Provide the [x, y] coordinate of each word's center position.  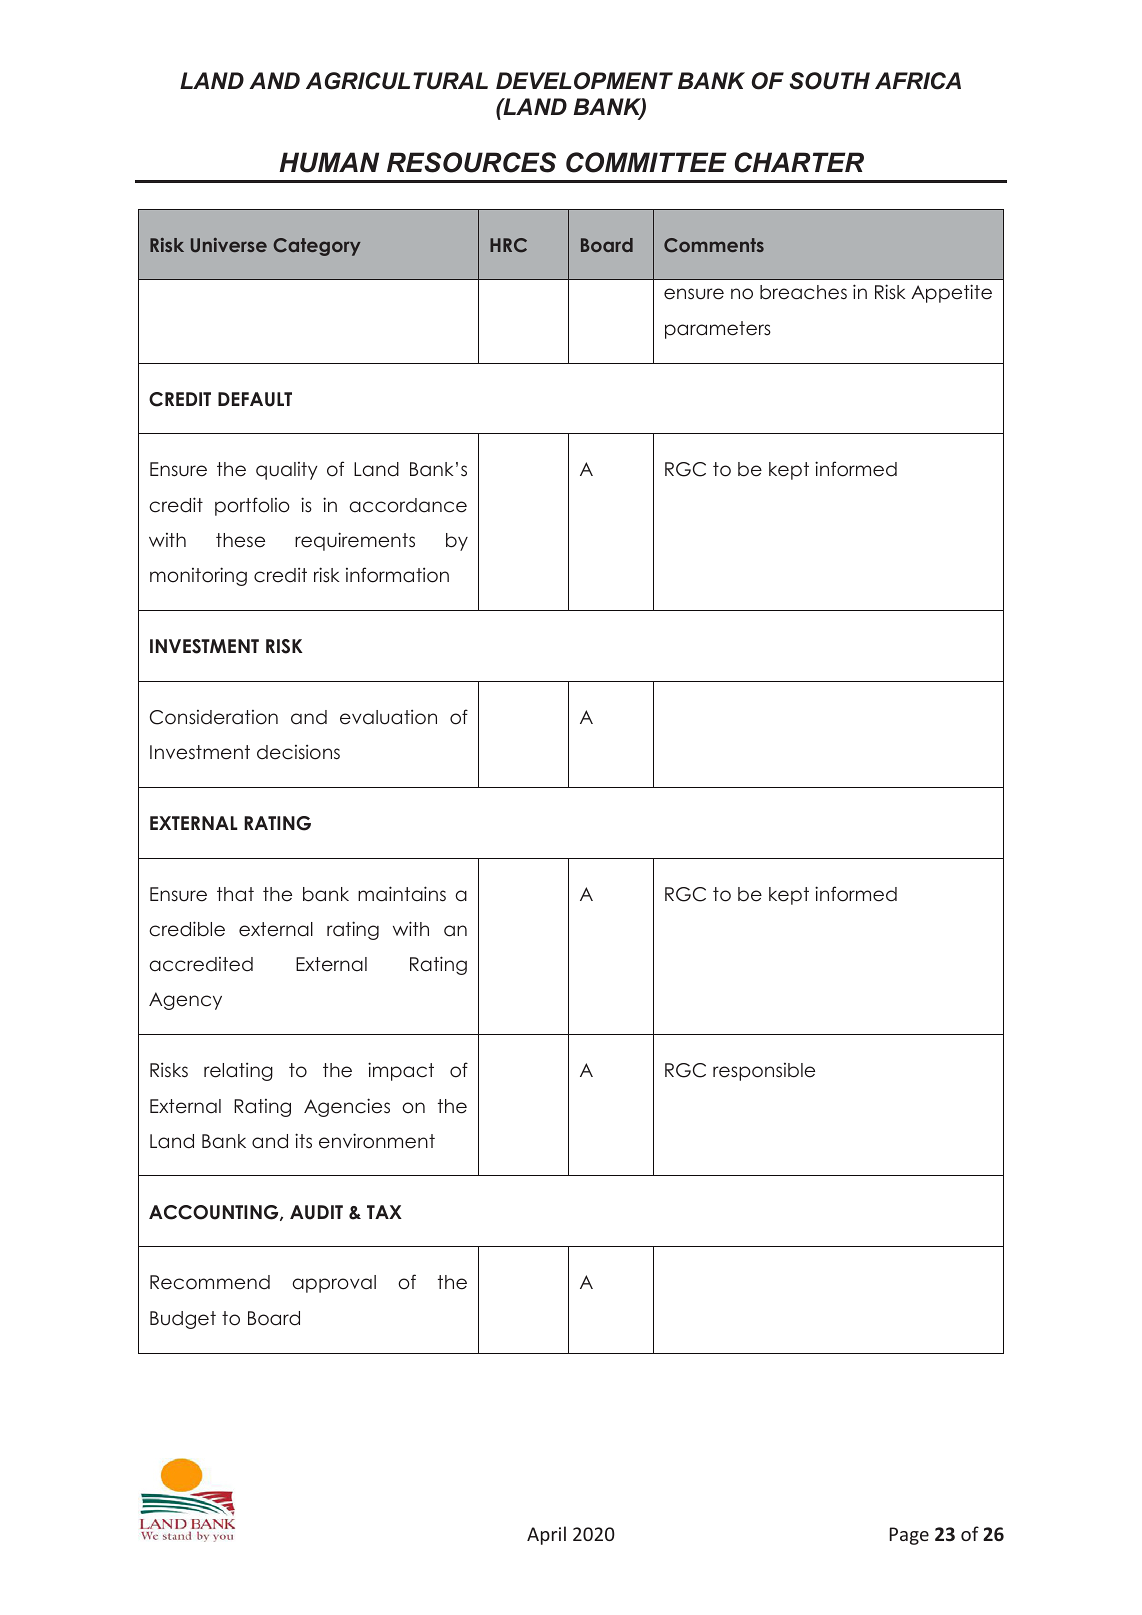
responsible [764, 1072]
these [240, 540]
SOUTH [829, 81]
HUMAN [329, 162]
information [397, 575]
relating [238, 1071]
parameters [718, 330]
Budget [183, 1320]
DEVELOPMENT [584, 81]
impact [401, 1071]
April [546, 1535]
